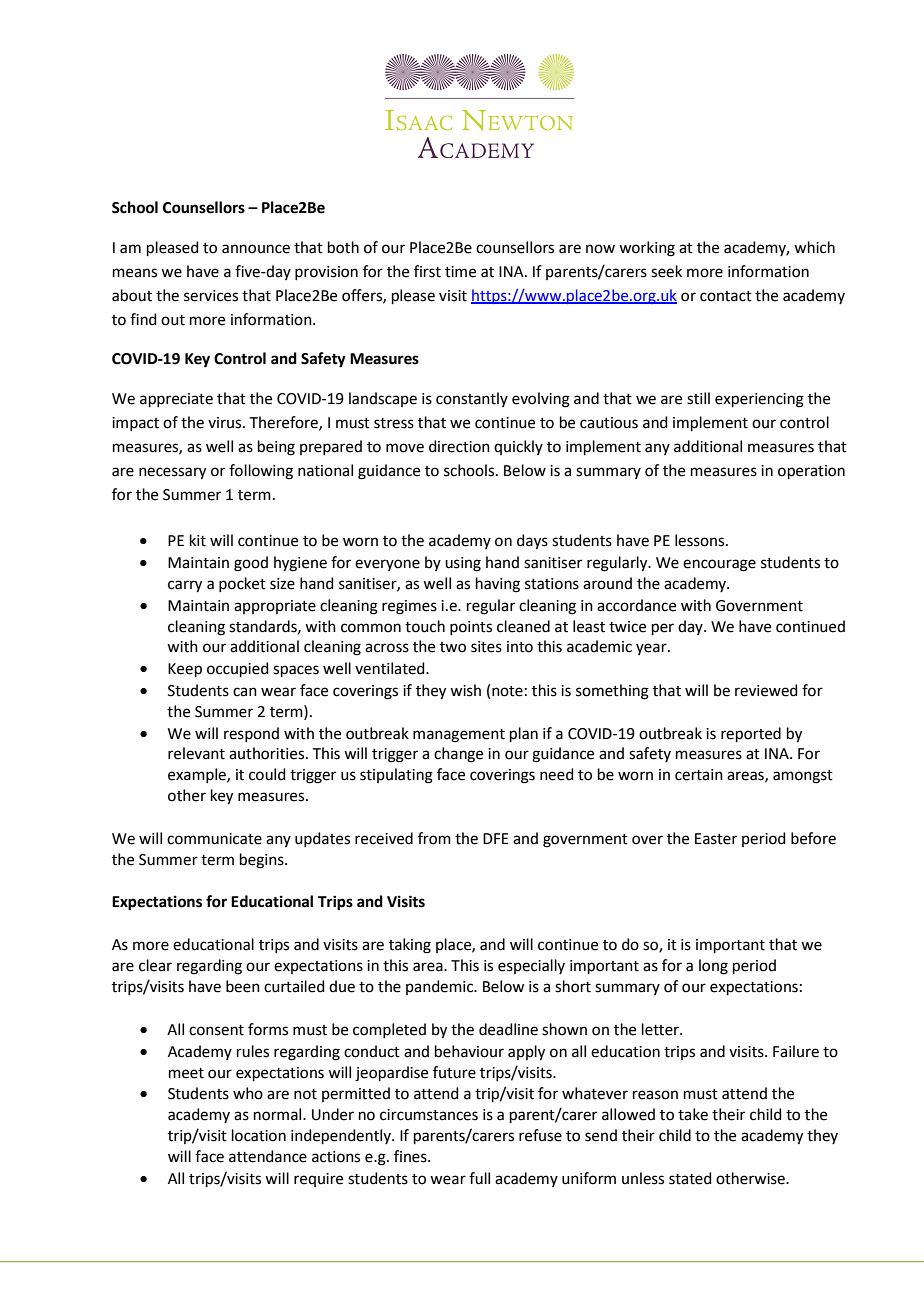 This page has width=924, height=1308. Describe the element at coordinates (460, 272) in the page. I see `time` at that location.
